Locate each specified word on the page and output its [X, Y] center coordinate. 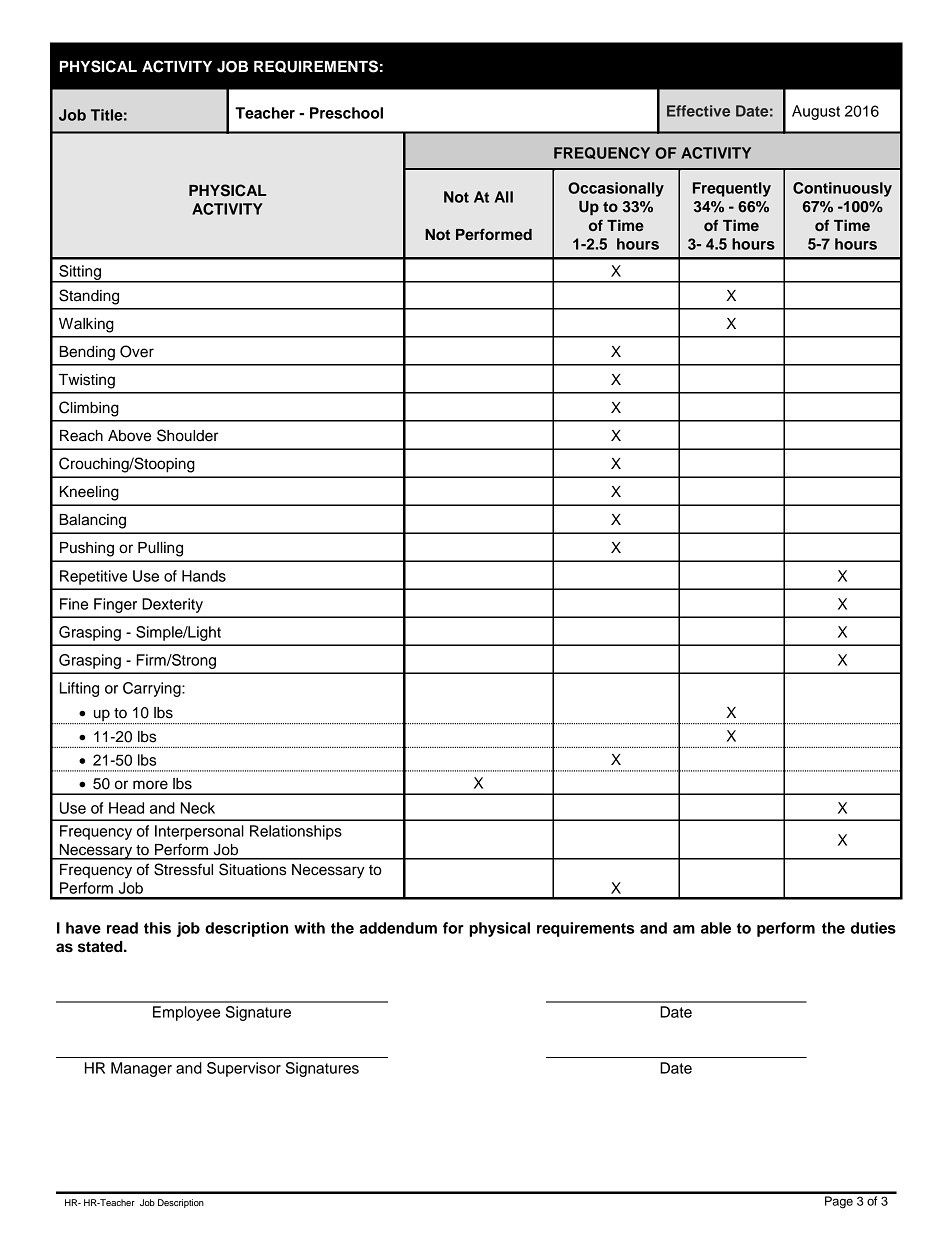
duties [873, 928]
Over [137, 351]
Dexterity [172, 605]
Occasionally [616, 189]
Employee [186, 1013]
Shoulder [187, 435]
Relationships [296, 832]
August [816, 112]
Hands [204, 576]
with [309, 928]
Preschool [346, 113]
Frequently [732, 189]
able [716, 928]
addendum [398, 928]
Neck [198, 808]
